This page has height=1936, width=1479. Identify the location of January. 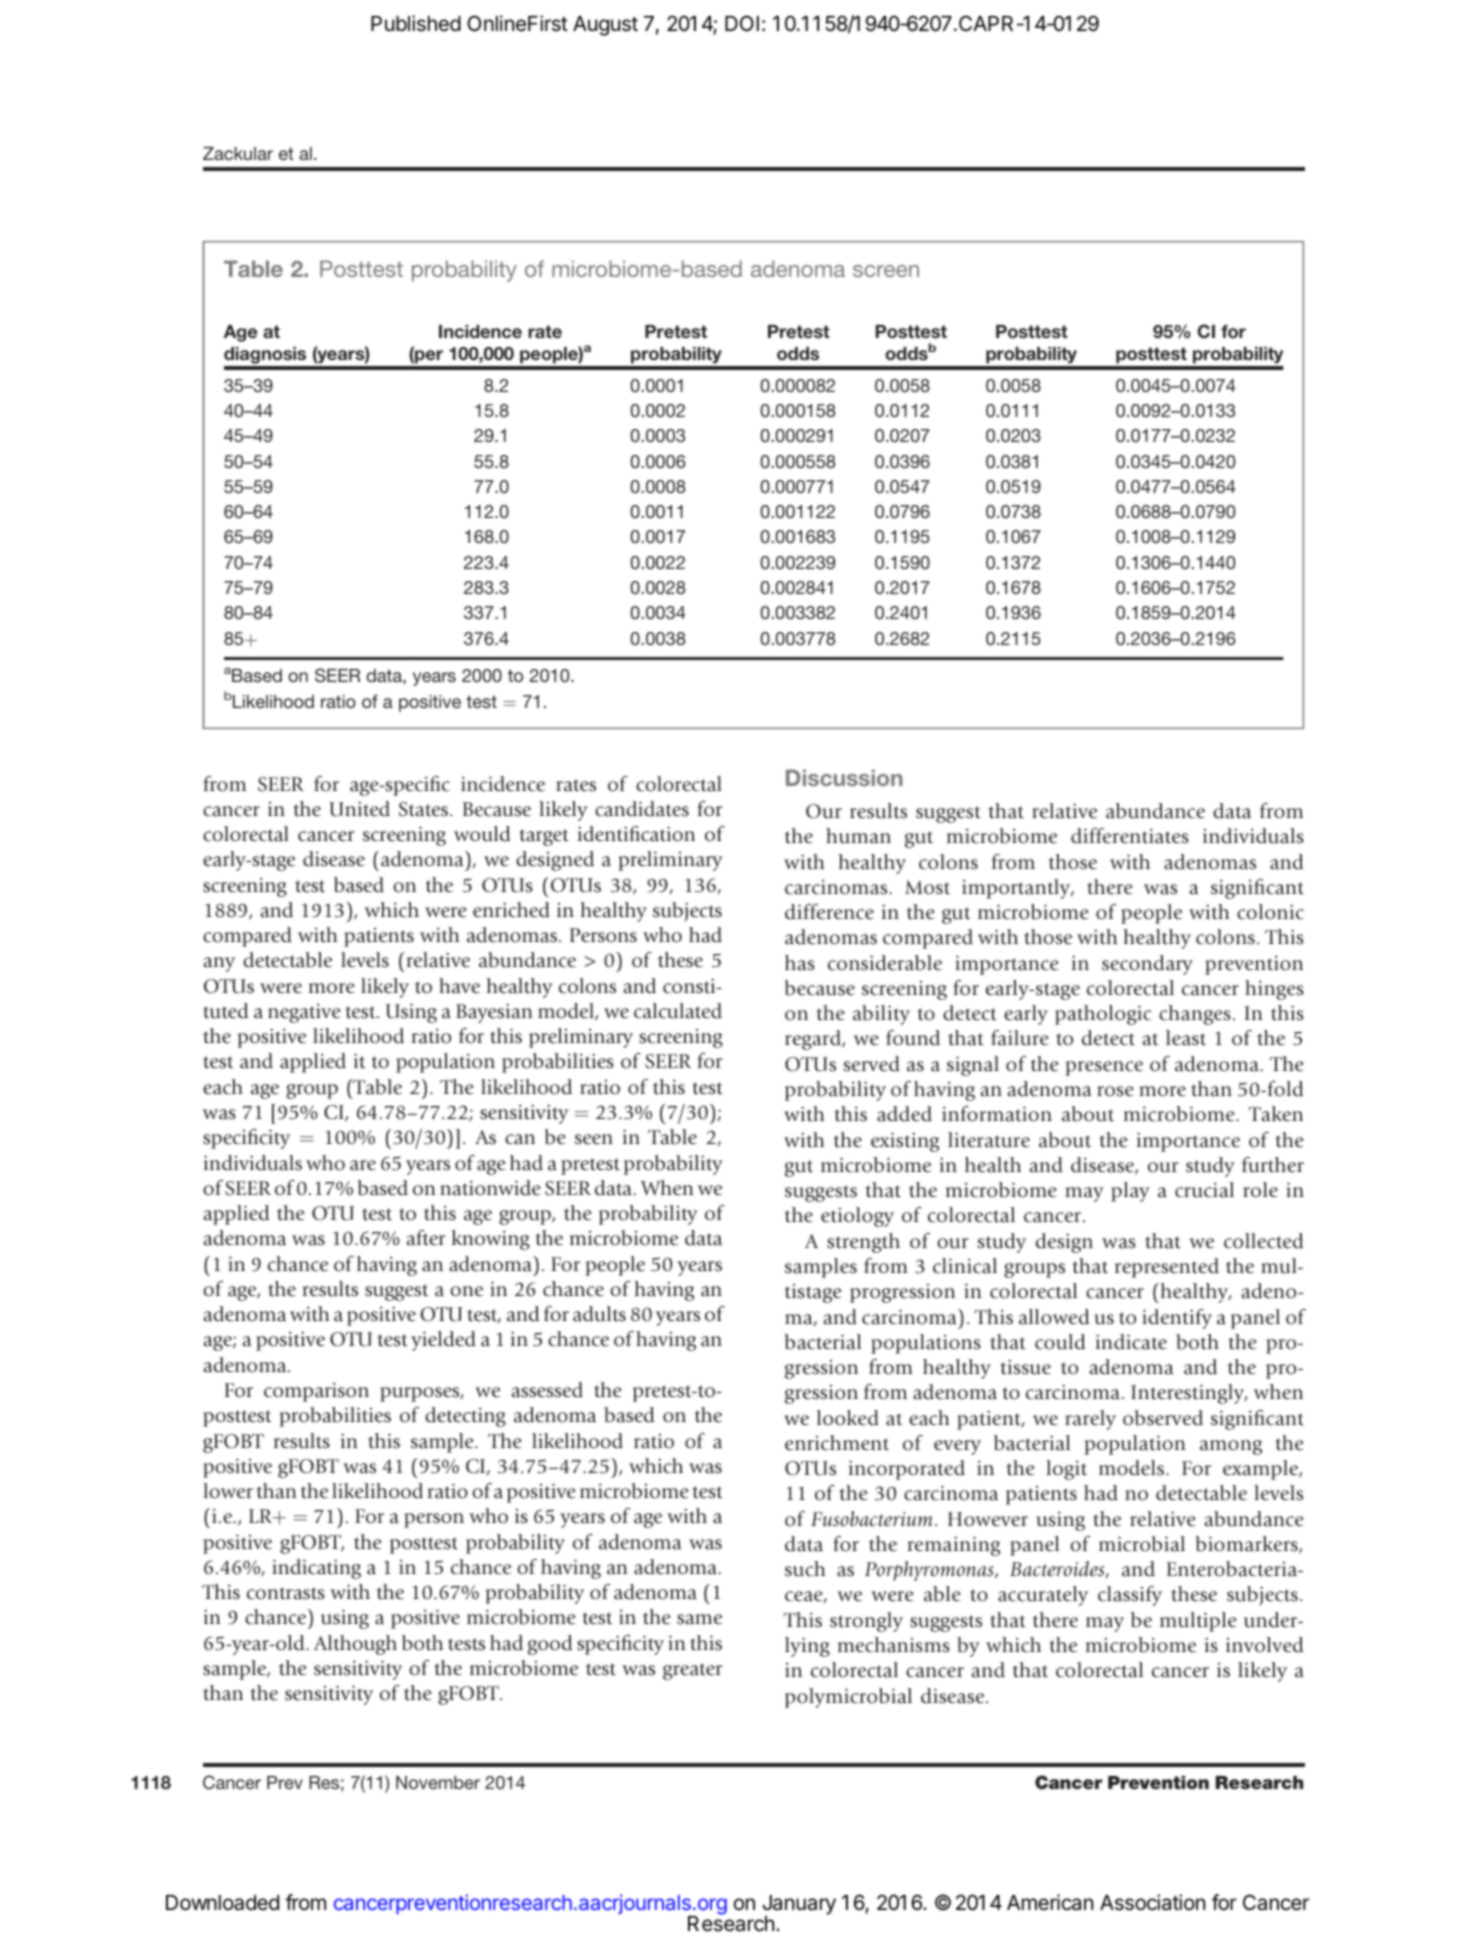
(799, 1906).
